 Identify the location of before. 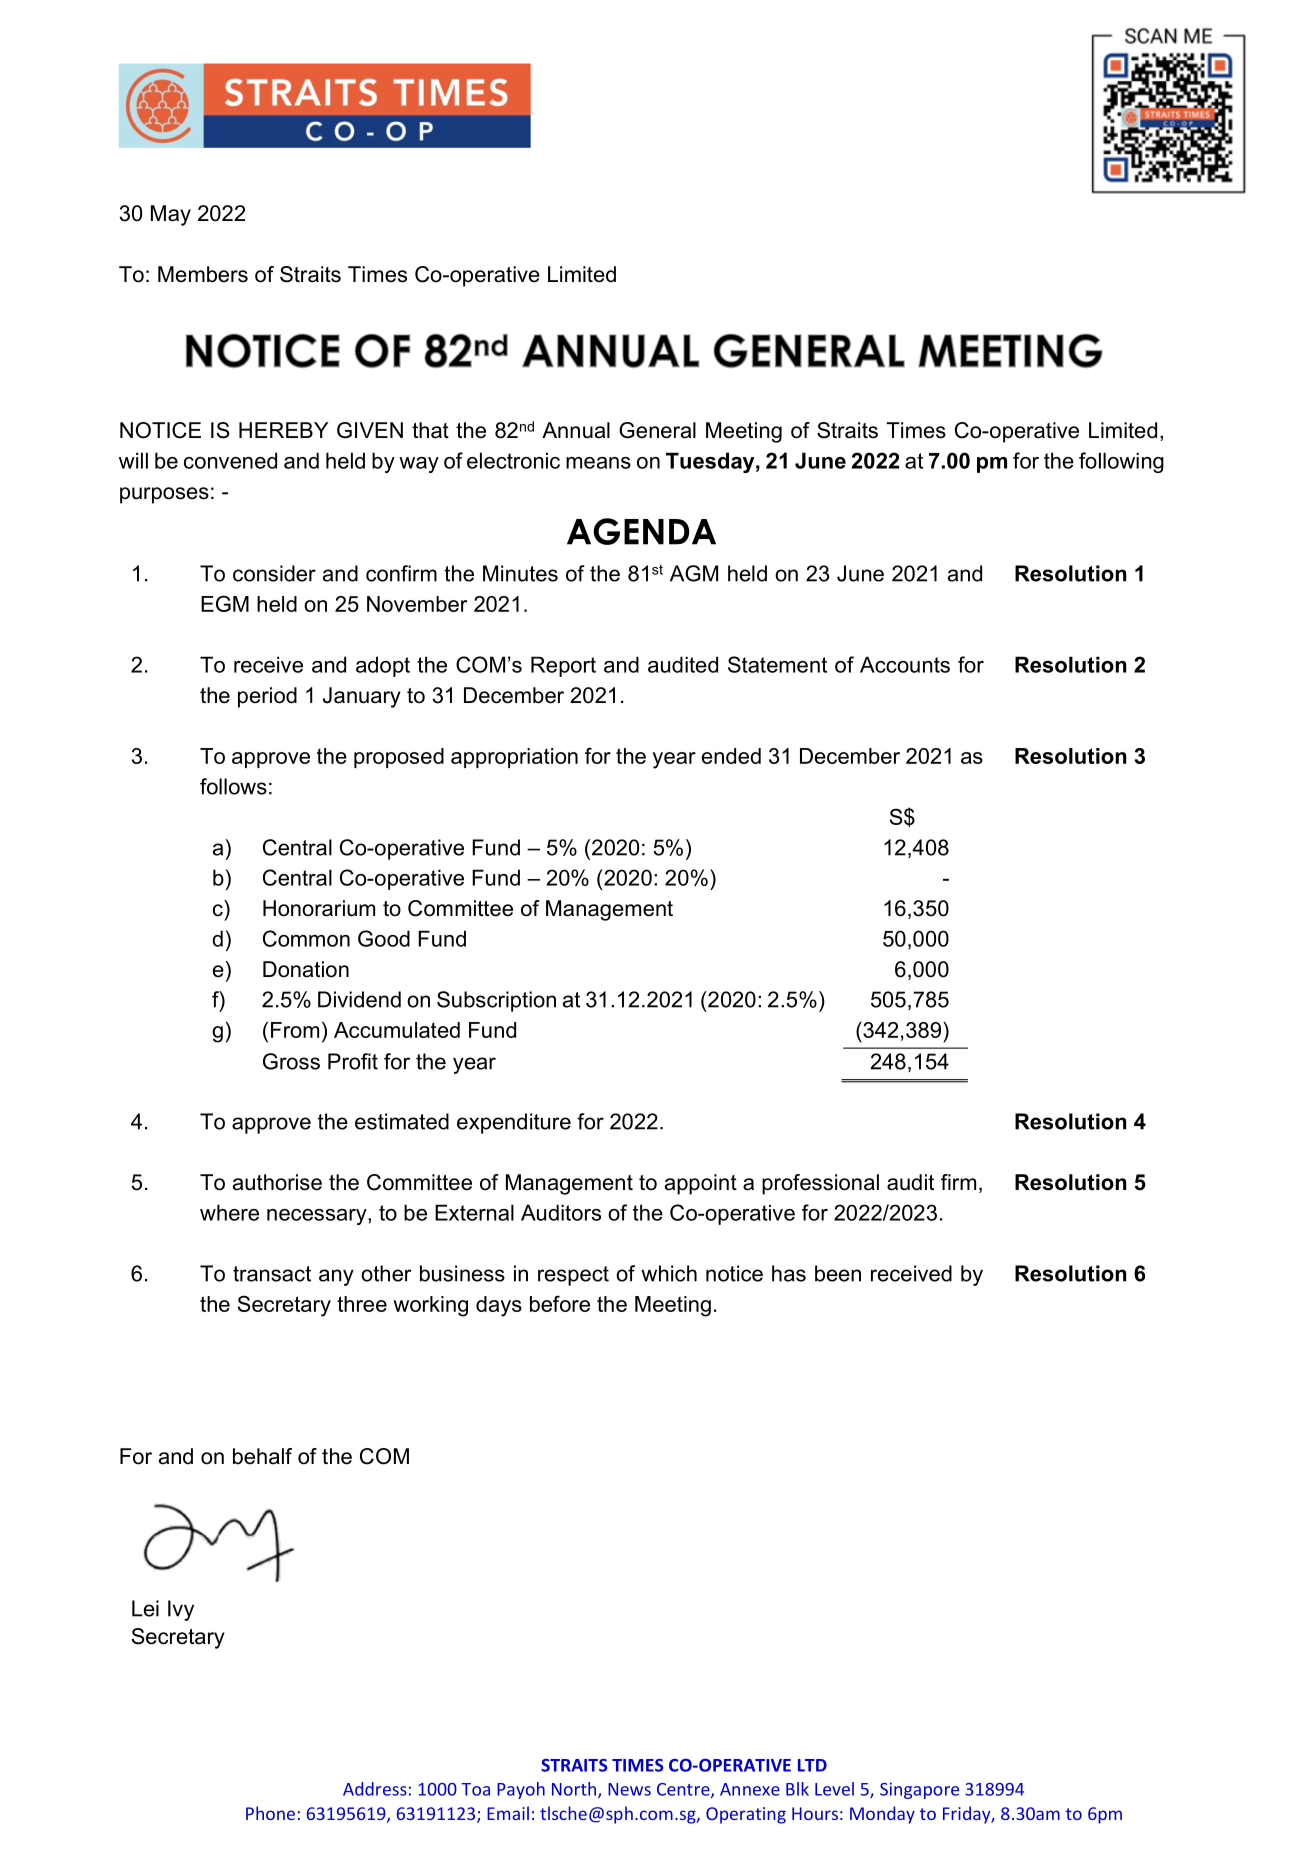
(560, 1303).
